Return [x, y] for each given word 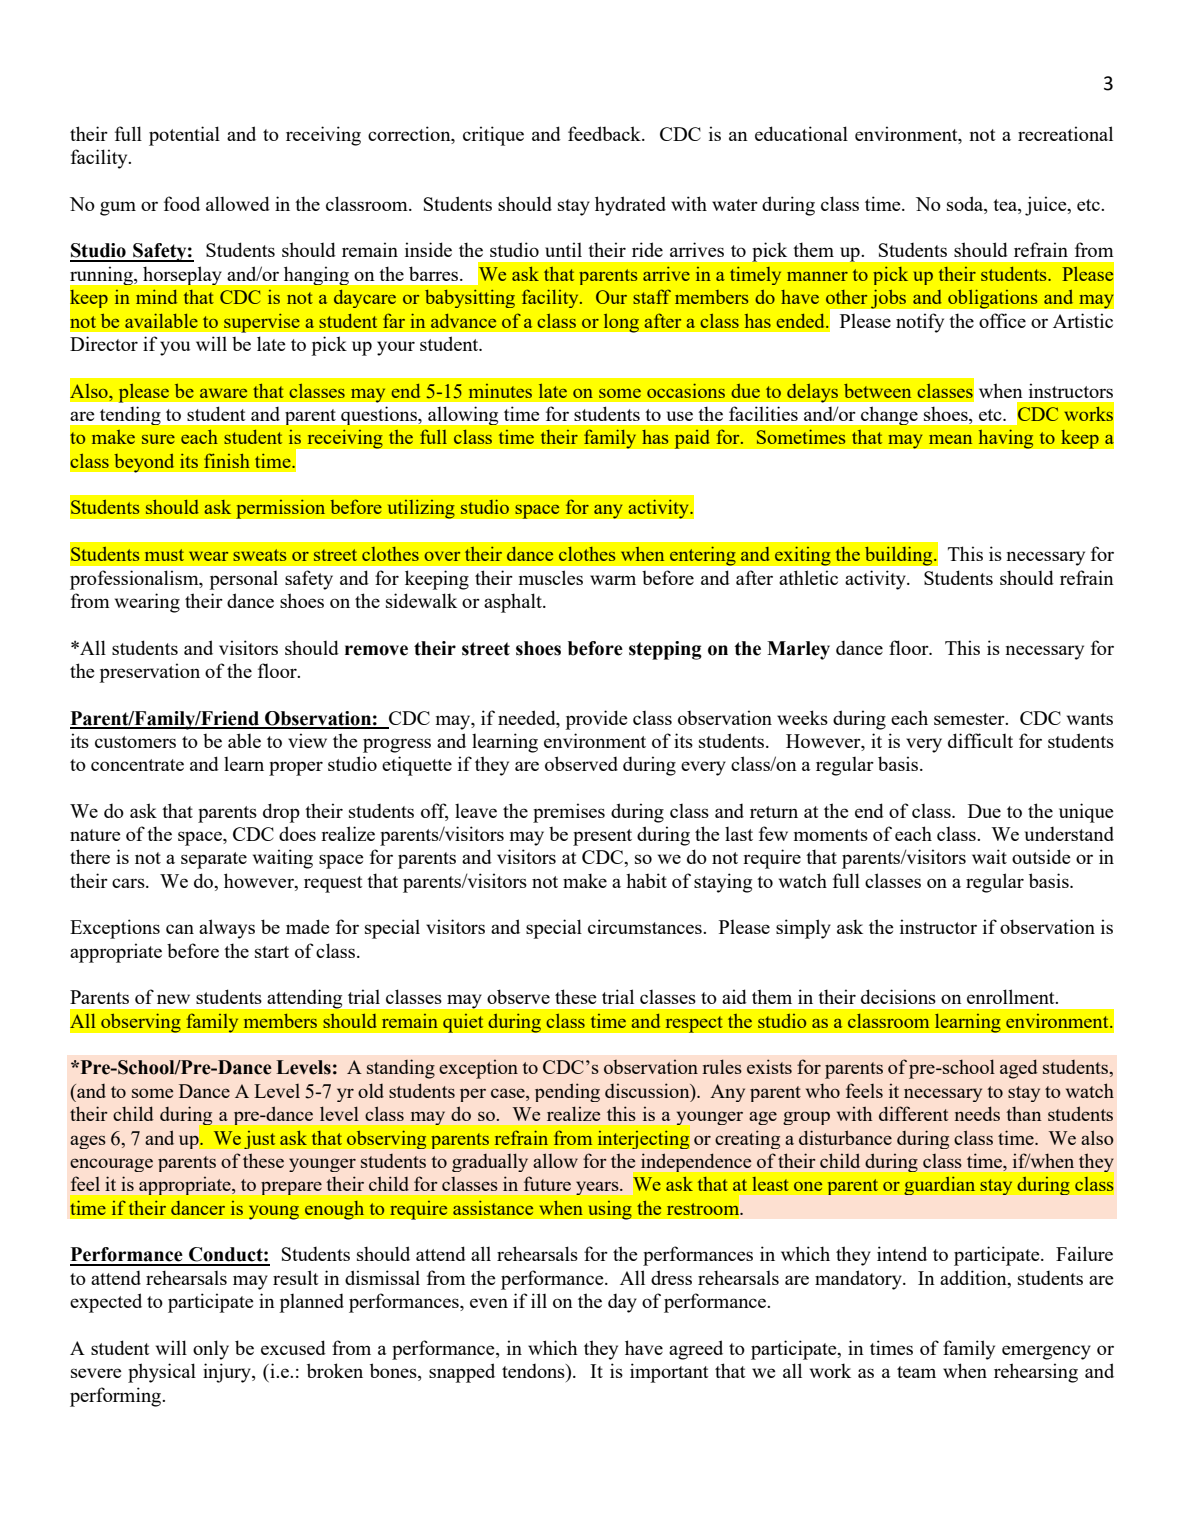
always [227, 929]
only [211, 1350]
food [182, 203]
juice [1047, 206]
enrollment [1012, 996]
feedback [605, 133]
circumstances [646, 926]
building [899, 556]
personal [243, 580]
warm [613, 580]
